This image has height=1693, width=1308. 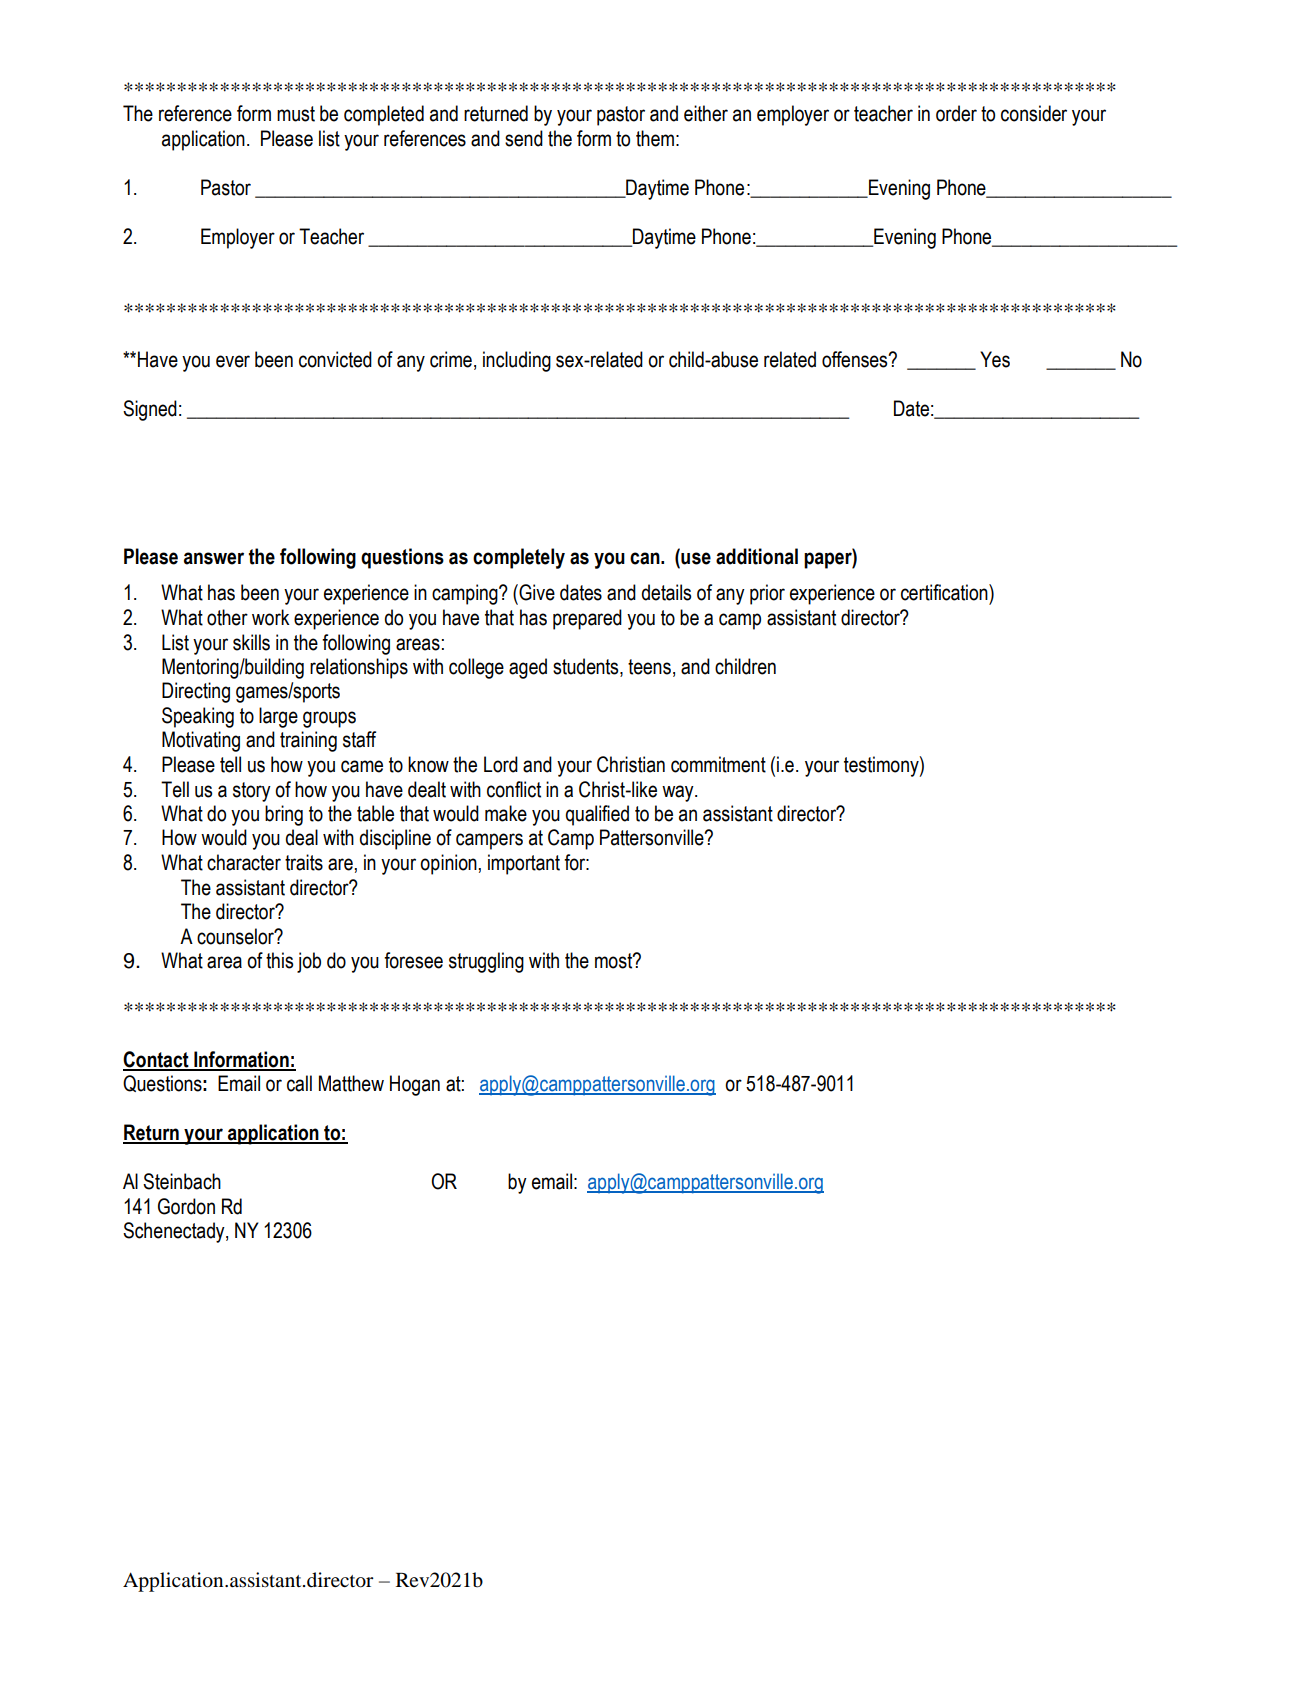 What do you see at coordinates (597, 815) in the image?
I see `qualified` at bounding box center [597, 815].
